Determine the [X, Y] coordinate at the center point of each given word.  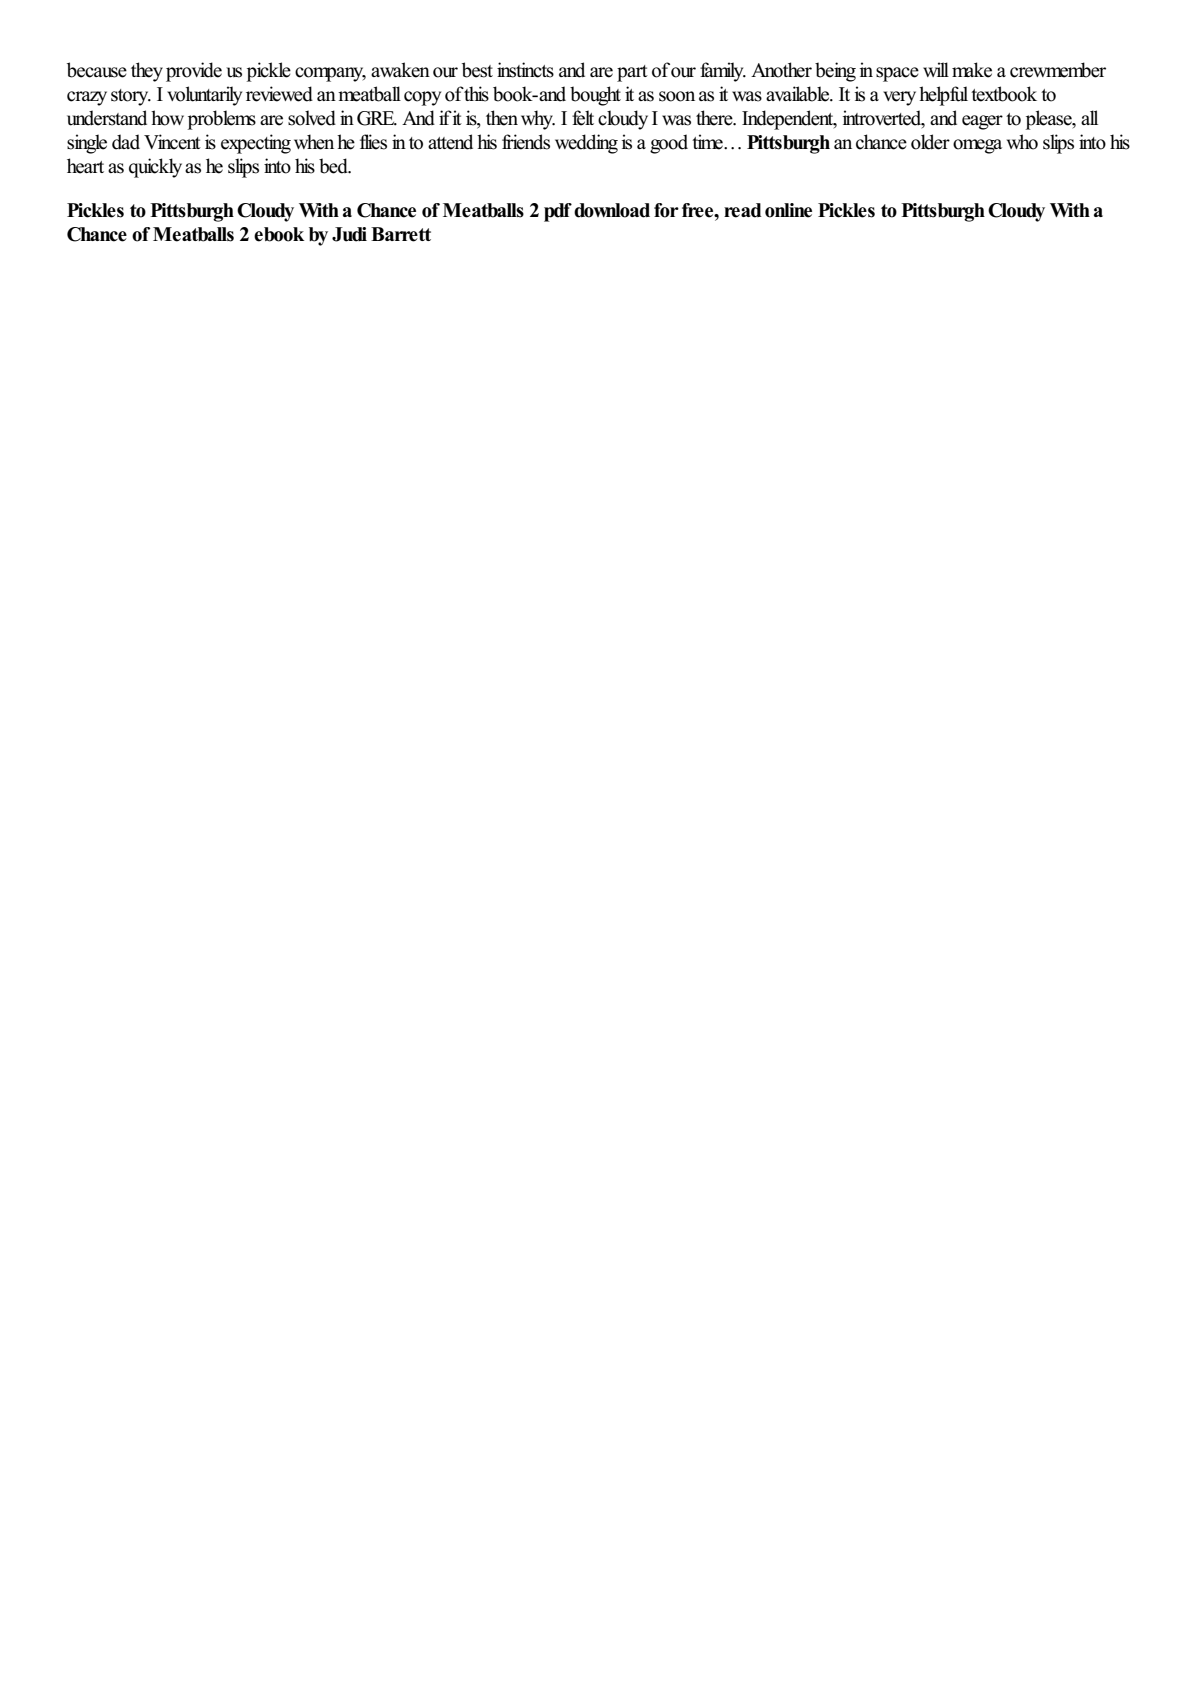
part [632, 73]
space [897, 74]
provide [194, 72]
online [788, 210]
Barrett [401, 234]
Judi [349, 234]
